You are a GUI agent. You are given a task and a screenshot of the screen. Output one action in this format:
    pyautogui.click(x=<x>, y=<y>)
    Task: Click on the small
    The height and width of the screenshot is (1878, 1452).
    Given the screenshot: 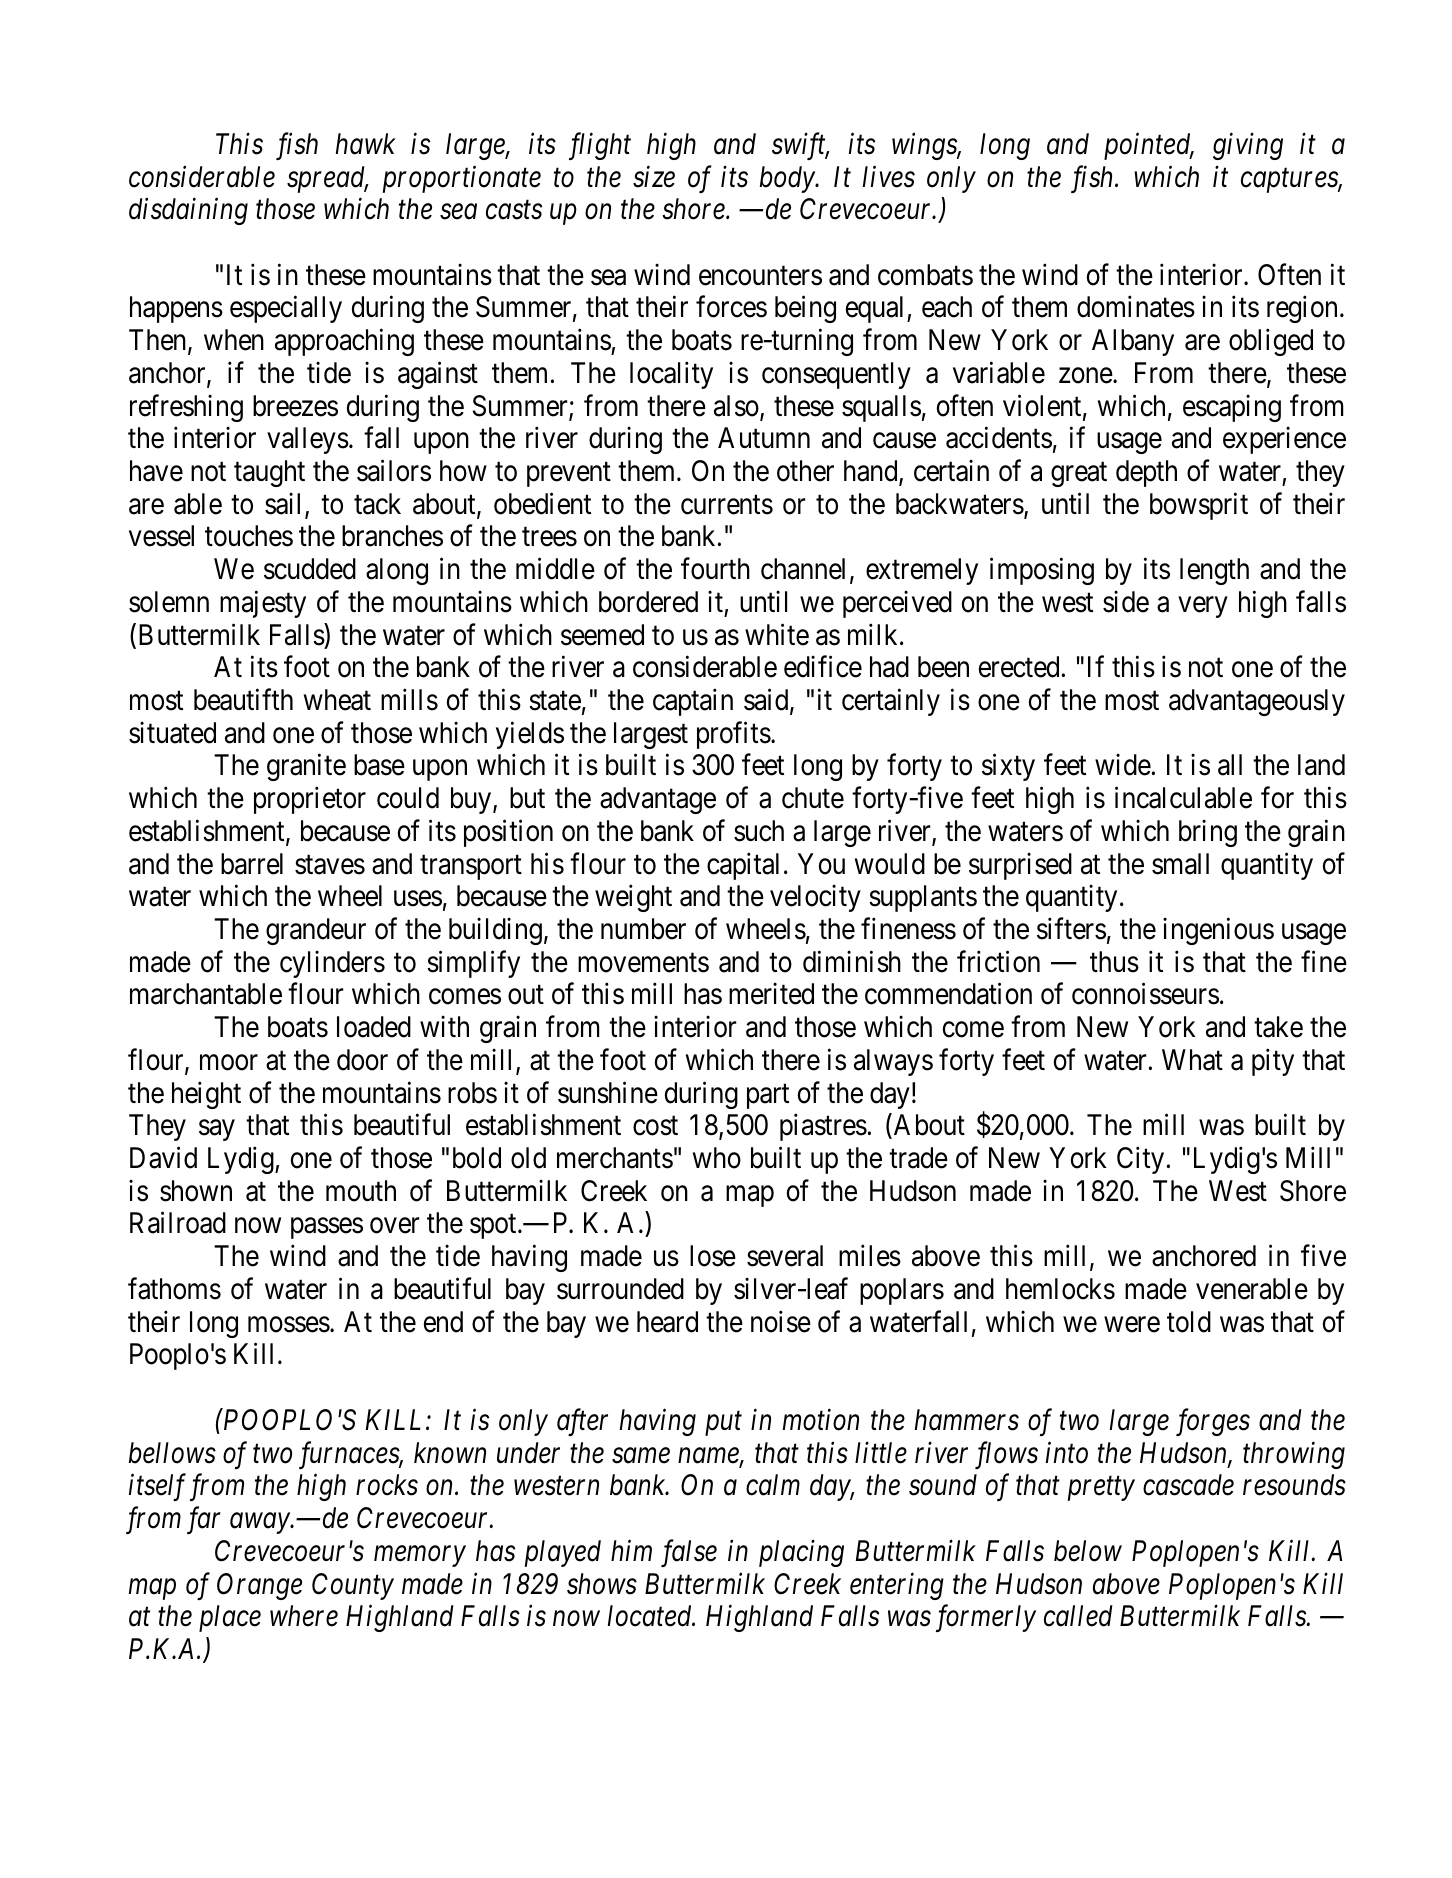 What is the action you would take?
    pyautogui.click(x=1180, y=864)
